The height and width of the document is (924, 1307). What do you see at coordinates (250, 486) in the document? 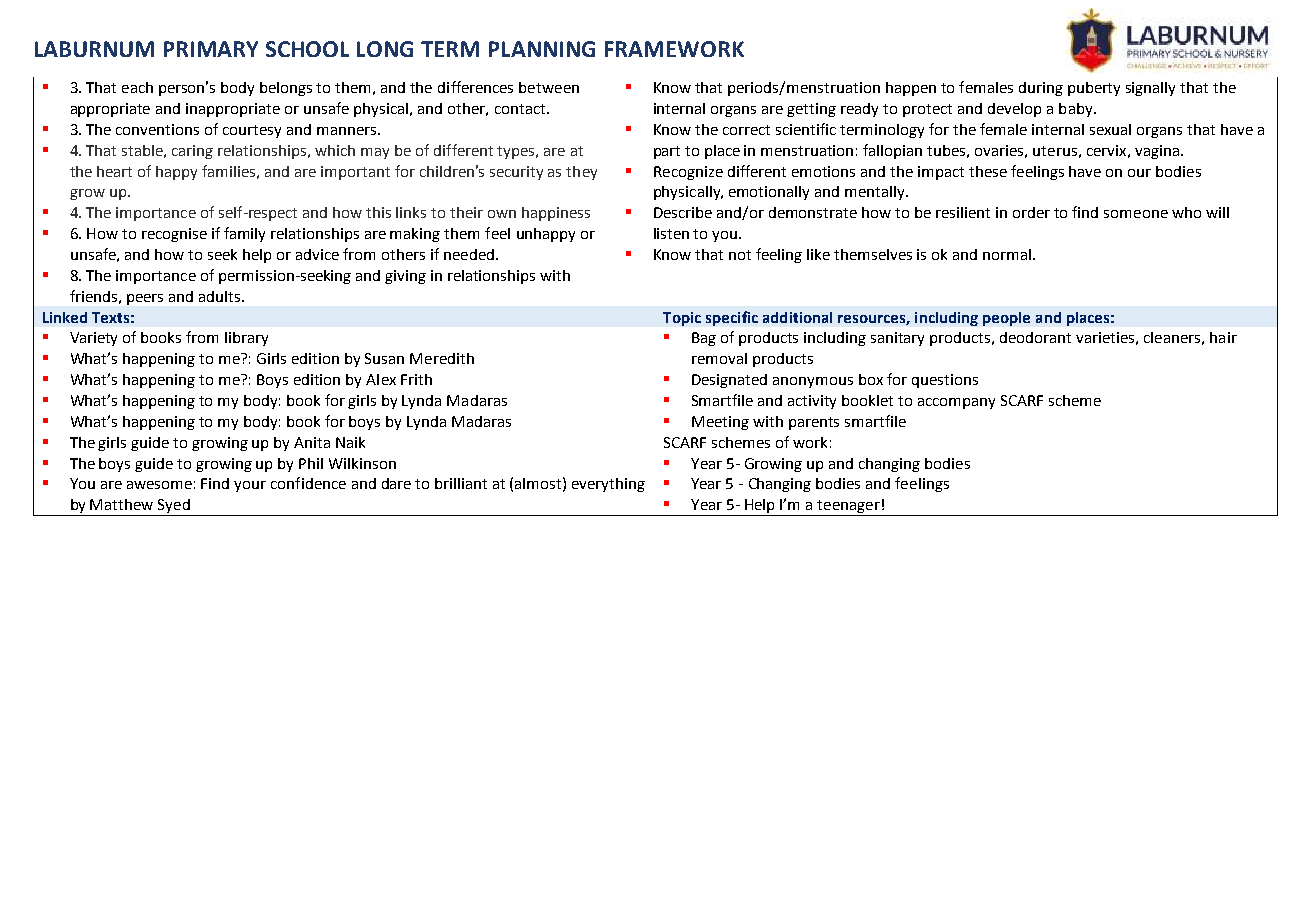
I see `your` at bounding box center [250, 486].
